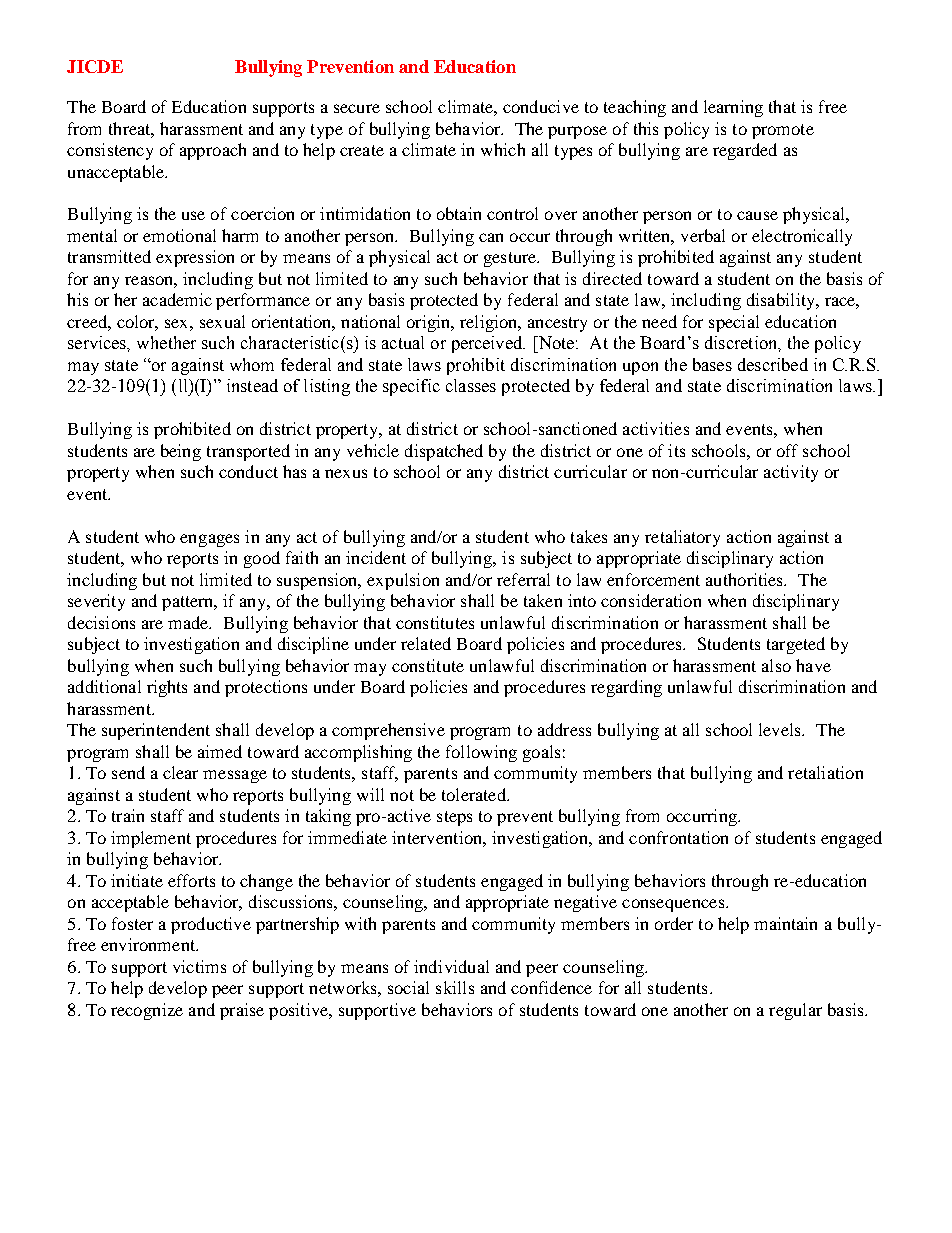  I want to click on regarded, so click(745, 151).
